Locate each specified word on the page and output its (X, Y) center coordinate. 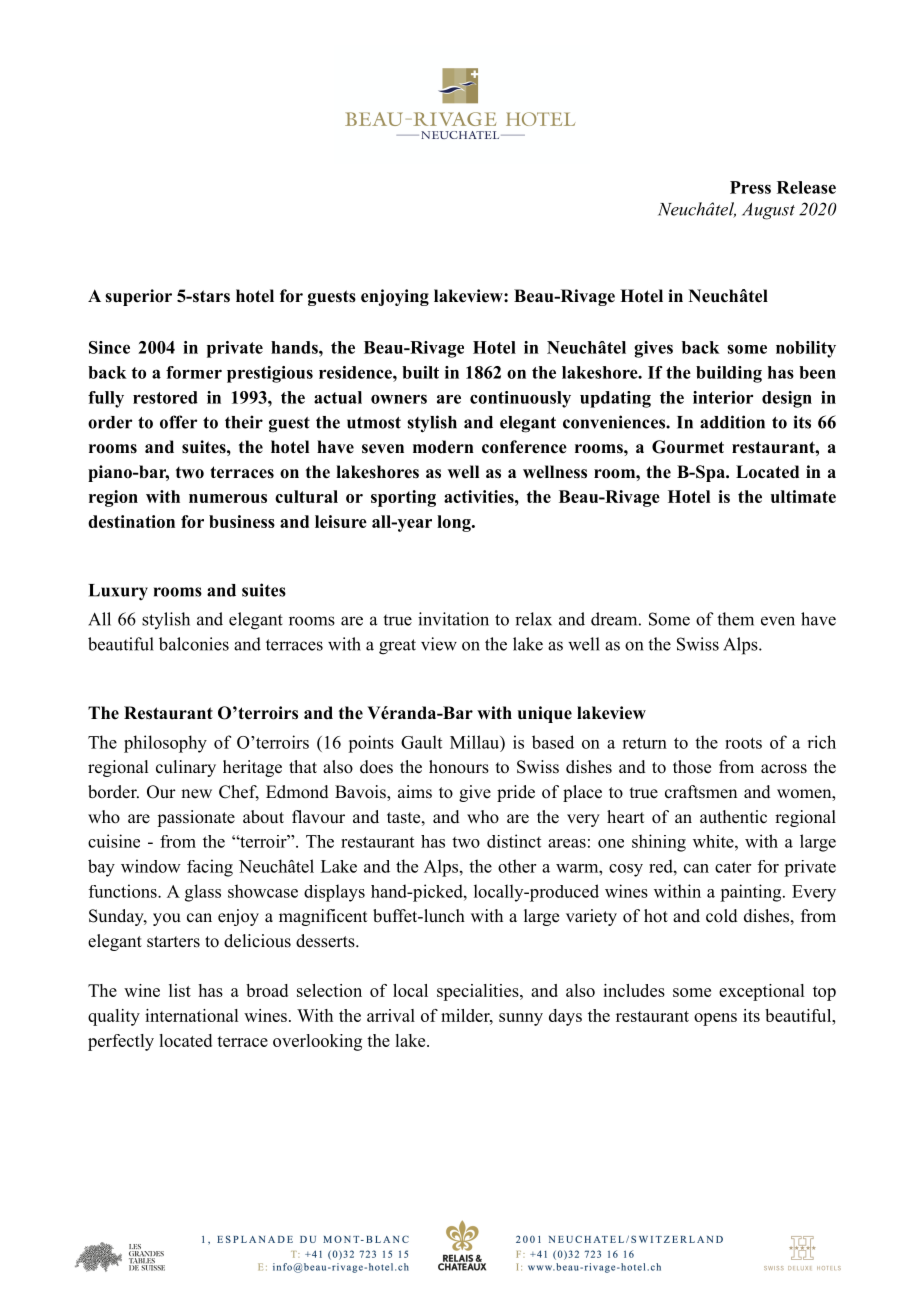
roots (743, 743)
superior (138, 297)
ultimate (803, 496)
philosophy (165, 744)
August (768, 211)
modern (443, 447)
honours (459, 767)
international (191, 1015)
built (420, 372)
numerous (228, 498)
